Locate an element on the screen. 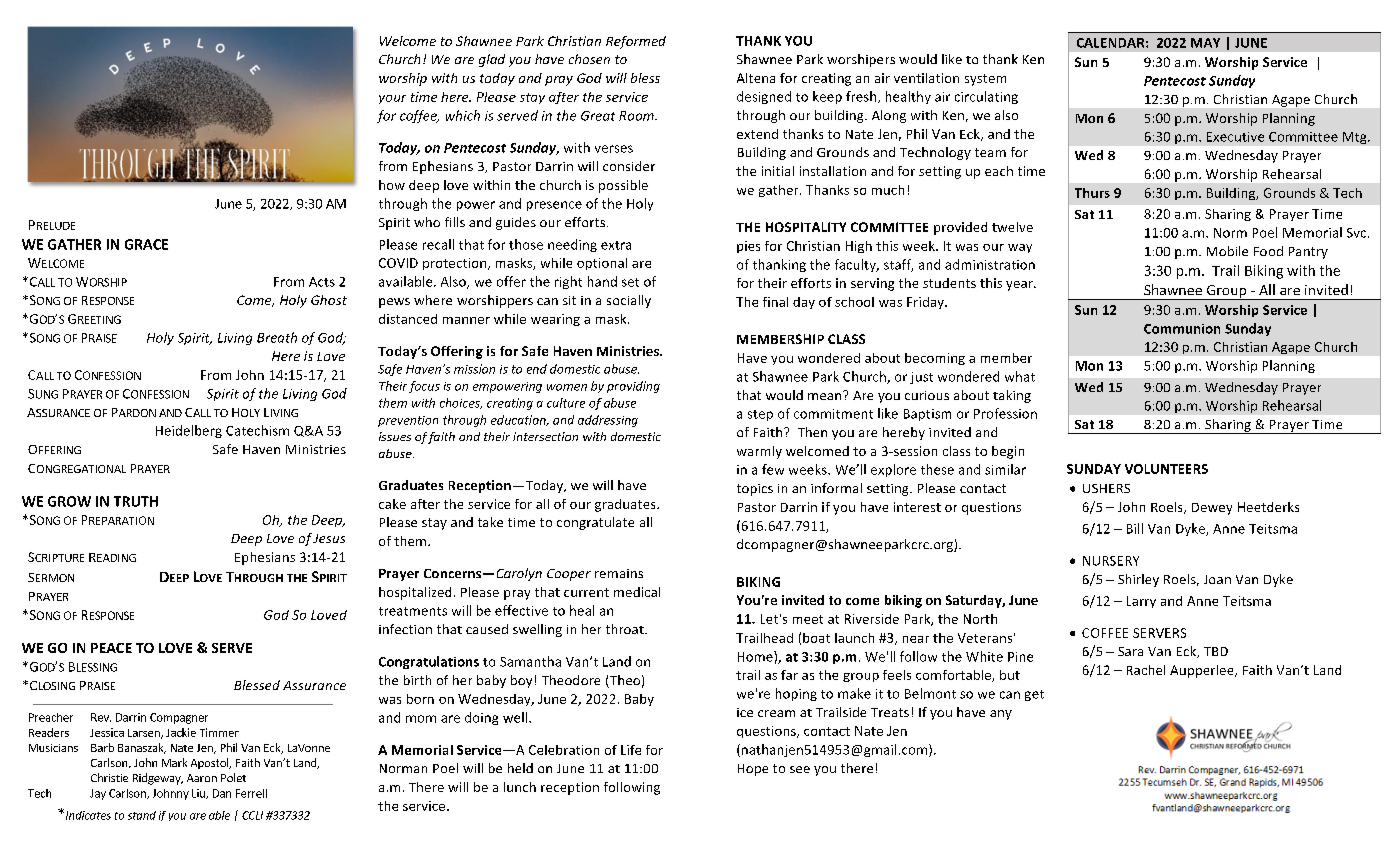  step is located at coordinates (760, 415).
